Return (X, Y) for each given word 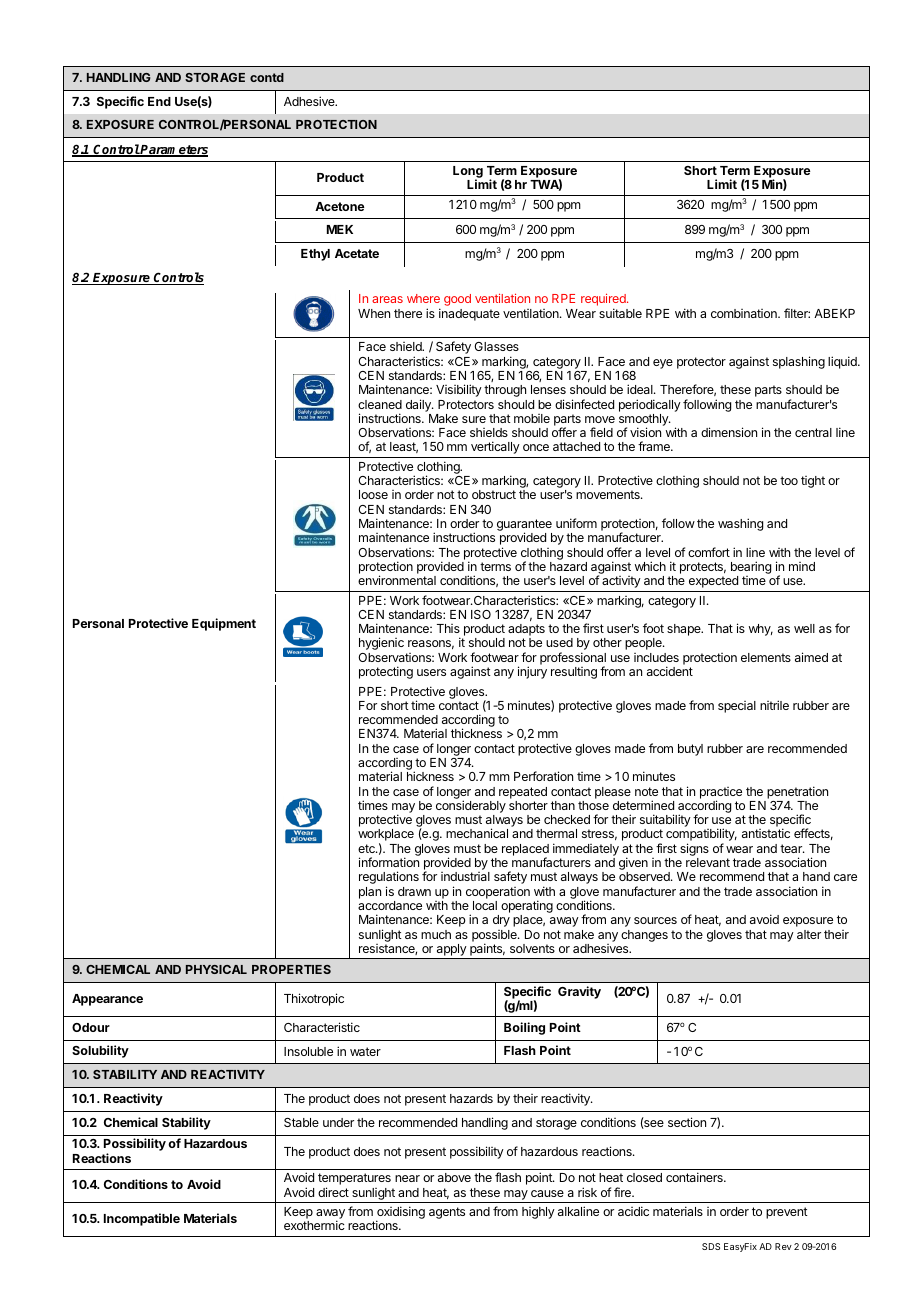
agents (447, 1213)
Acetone (340, 206)
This (448, 628)
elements (766, 657)
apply (451, 951)
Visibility (459, 390)
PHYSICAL (216, 969)
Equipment (224, 624)
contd (267, 77)
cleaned (380, 404)
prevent (787, 1213)
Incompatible (142, 1219)
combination (745, 313)
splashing (799, 362)
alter (809, 934)
